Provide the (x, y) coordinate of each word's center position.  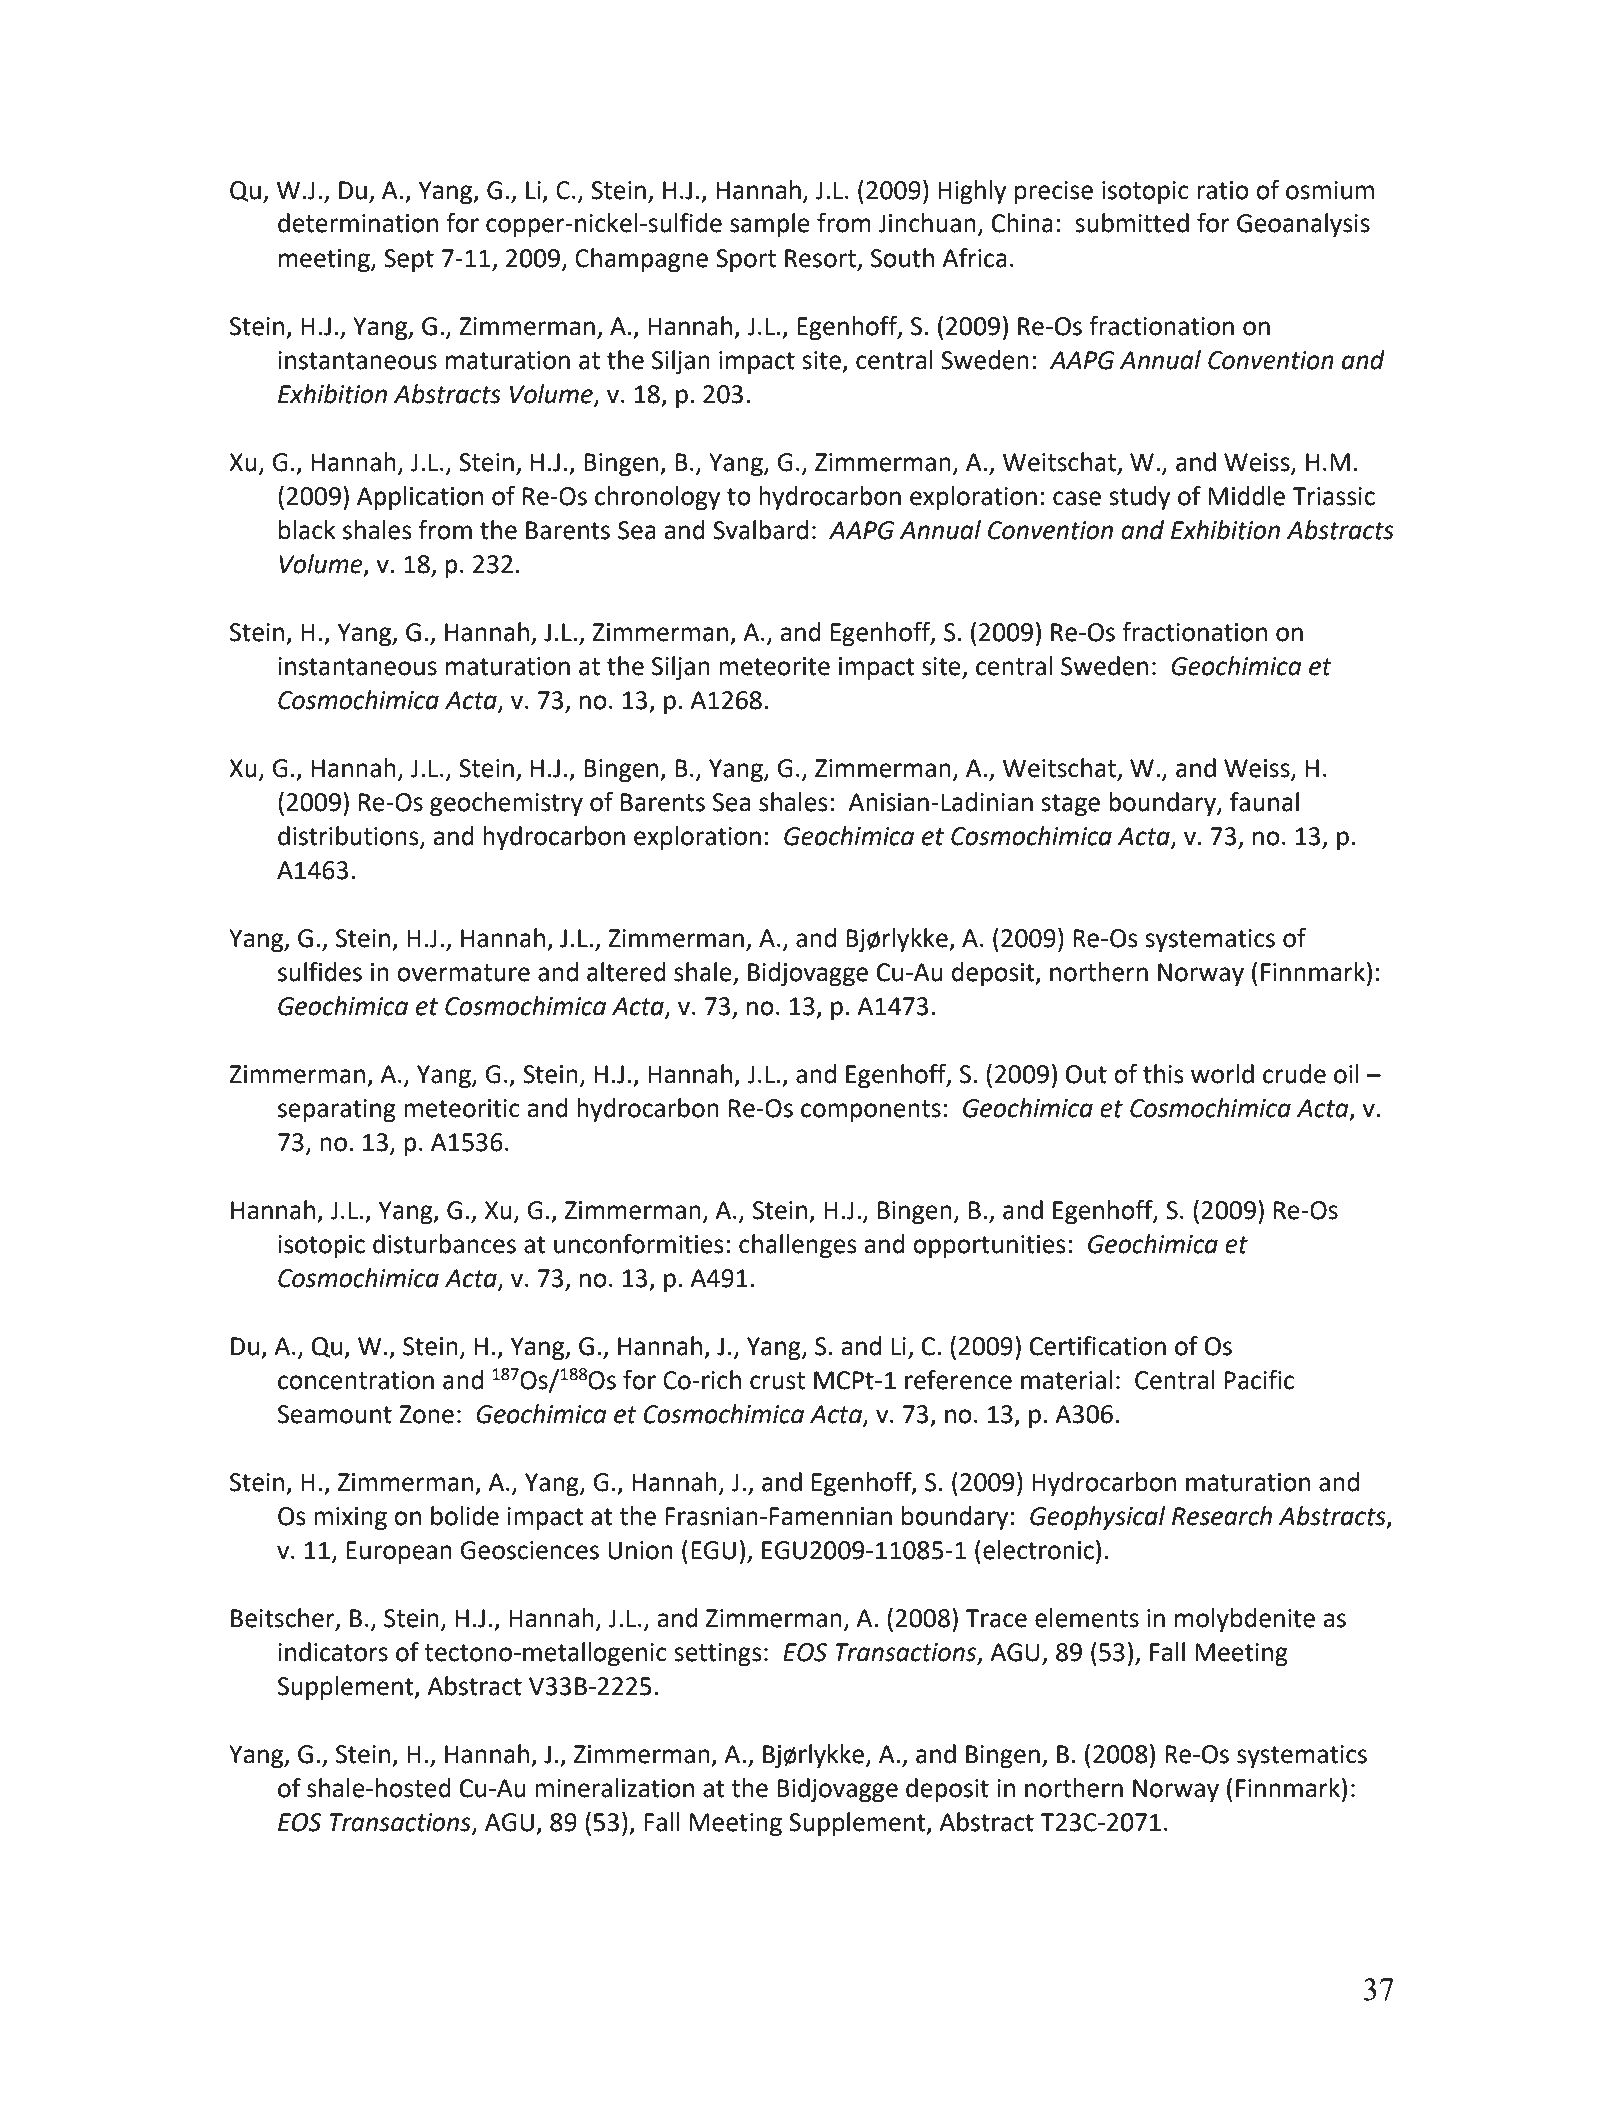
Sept (409, 261)
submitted (1132, 223)
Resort (820, 258)
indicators (333, 1652)
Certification (1098, 1346)
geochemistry (506, 804)
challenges (798, 1246)
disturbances (444, 1244)
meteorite (774, 666)
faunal (1264, 802)
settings (718, 1655)
